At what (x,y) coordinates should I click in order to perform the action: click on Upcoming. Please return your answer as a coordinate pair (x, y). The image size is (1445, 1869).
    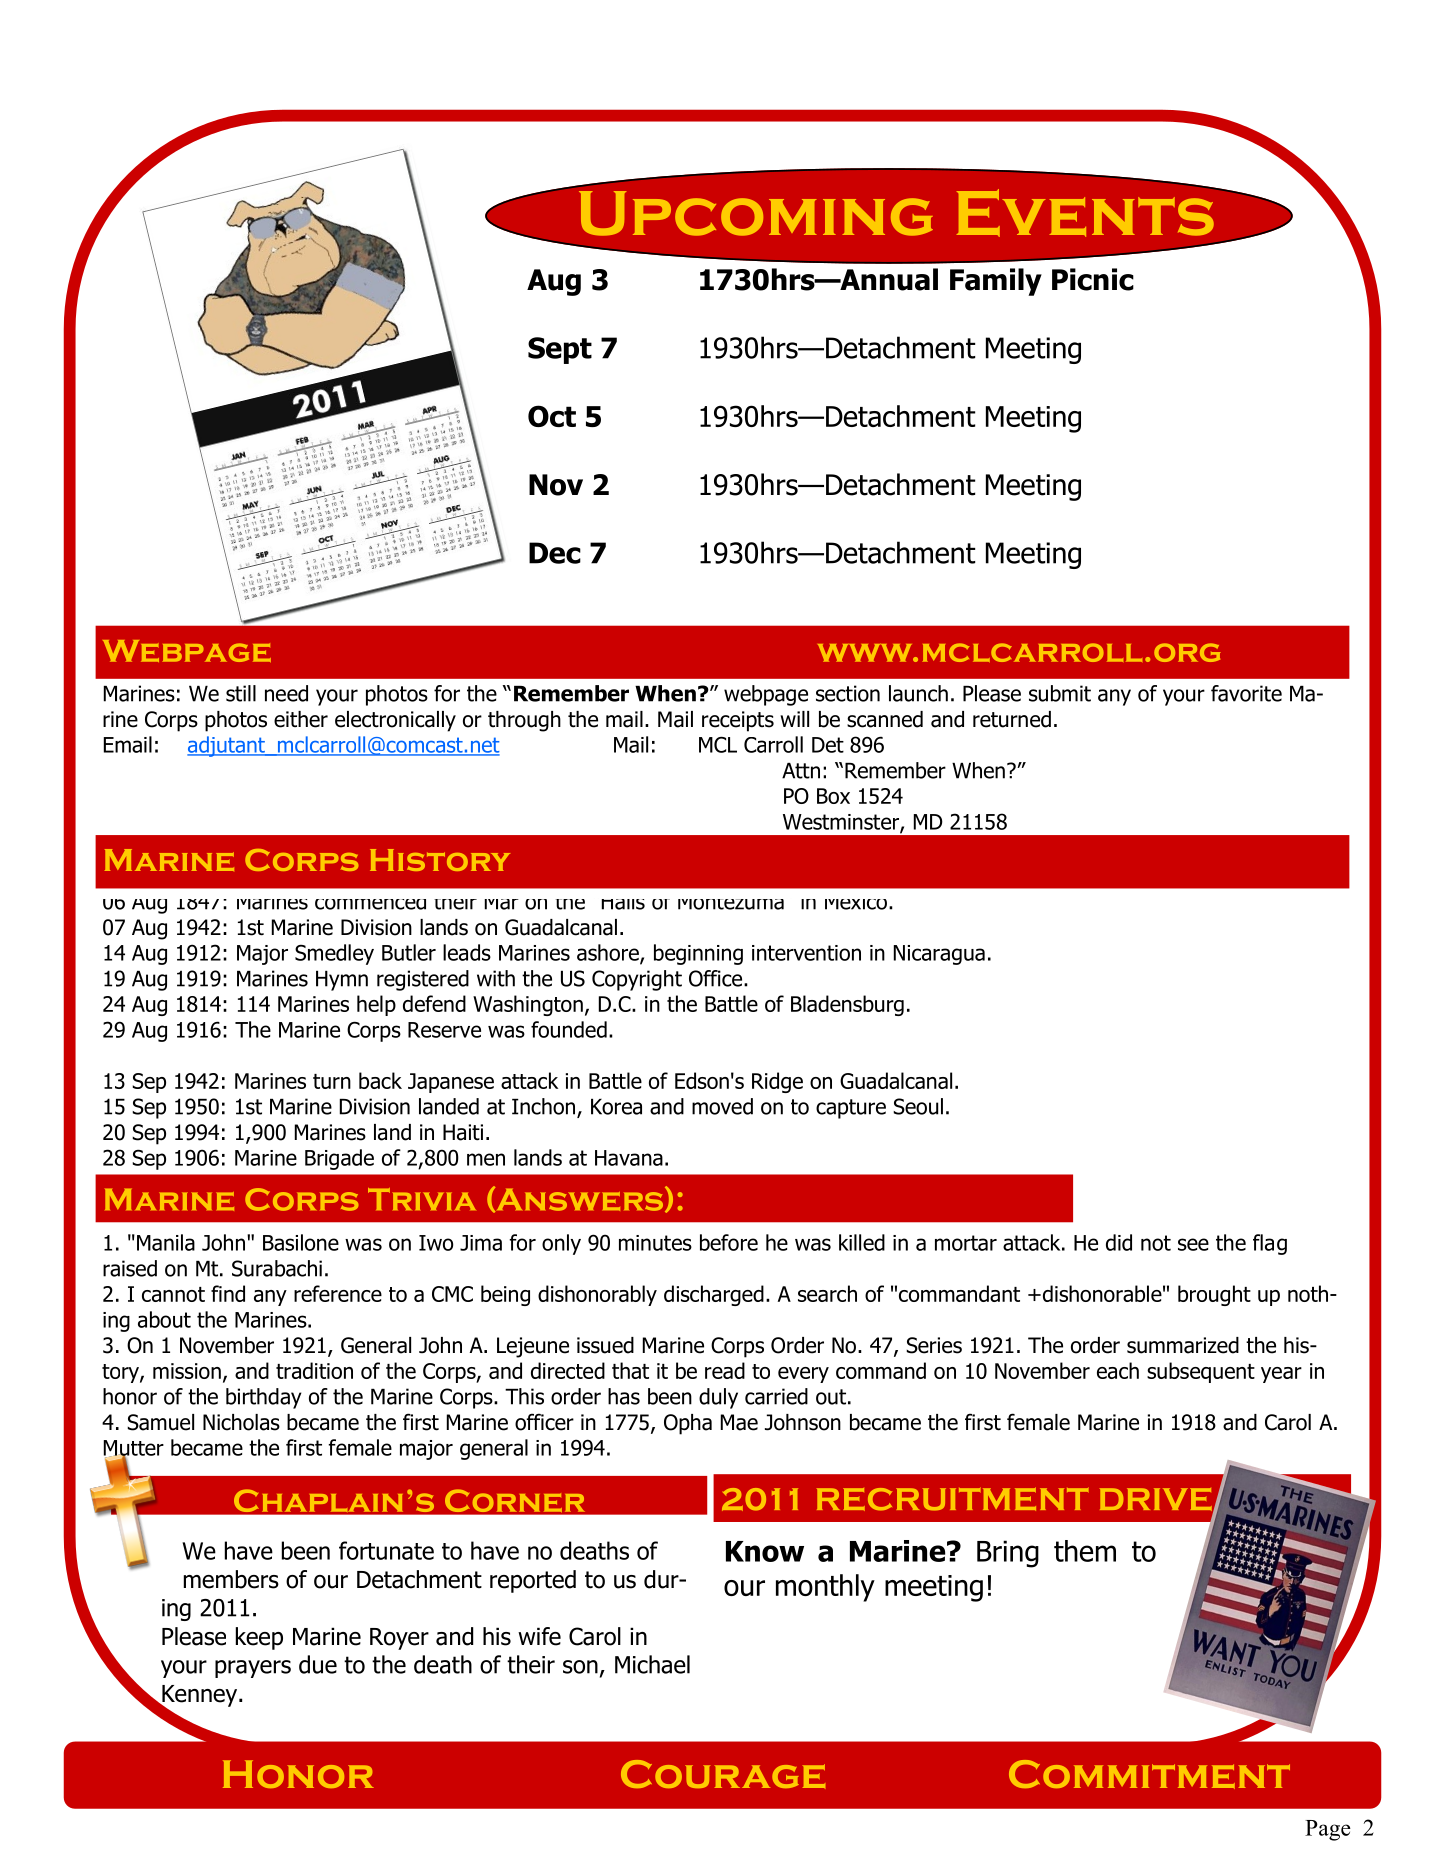
    Looking at the image, I should click on (756, 213).
